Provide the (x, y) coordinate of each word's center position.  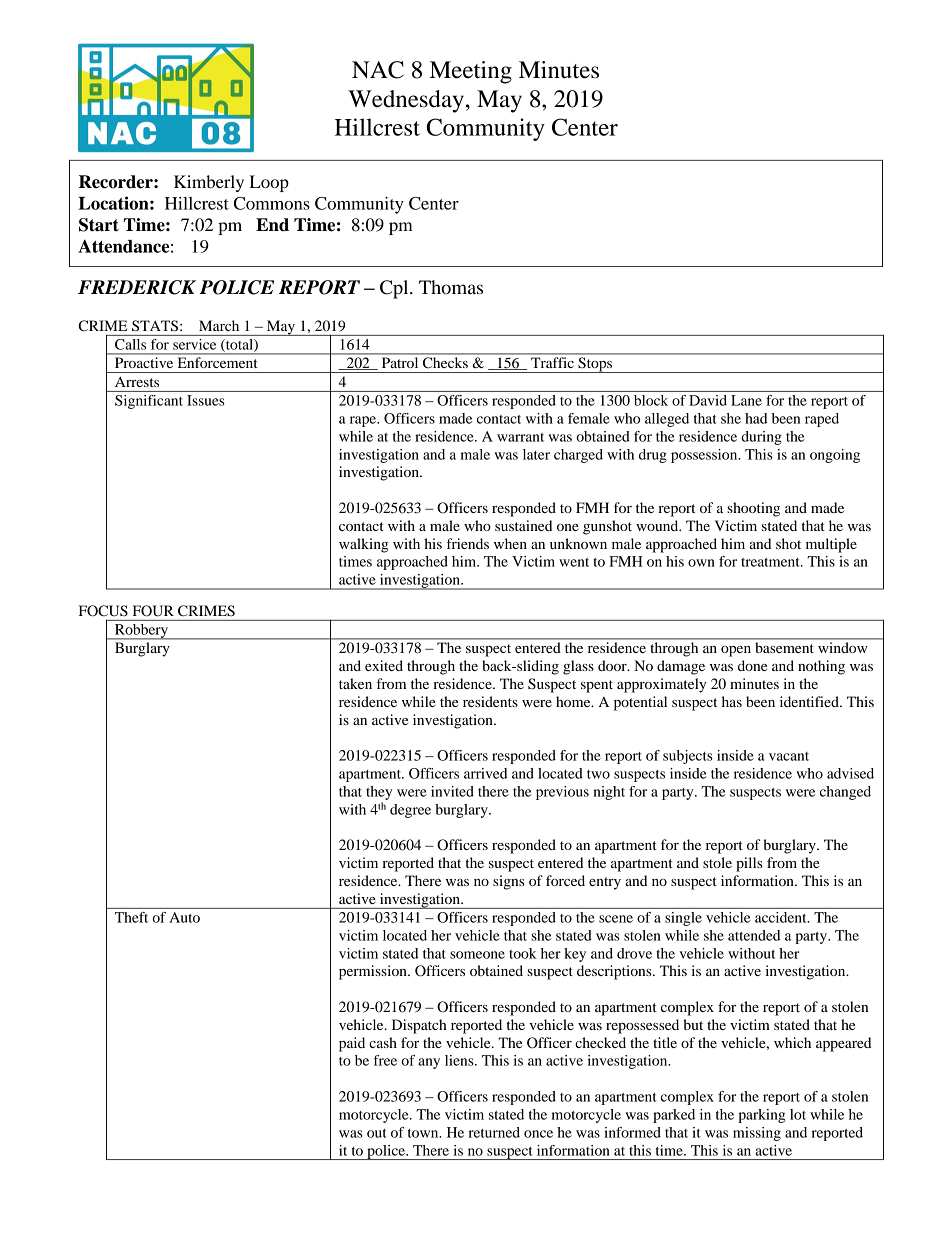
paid (352, 1044)
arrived (485, 773)
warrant (520, 437)
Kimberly (209, 183)
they (379, 793)
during (761, 438)
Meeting (470, 72)
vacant (789, 756)
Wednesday (406, 101)
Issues (206, 400)
